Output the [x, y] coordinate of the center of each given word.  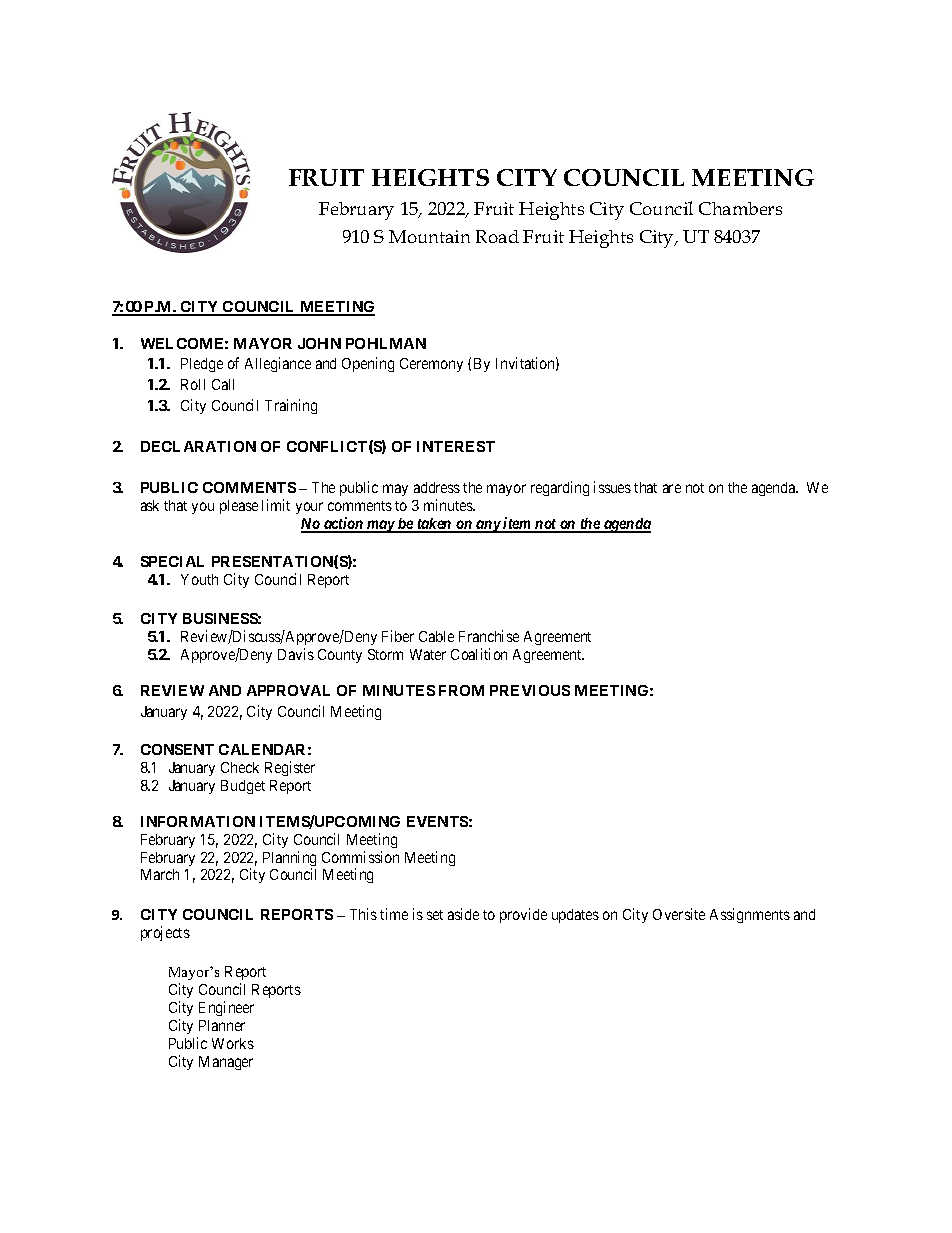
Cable [436, 636]
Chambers [740, 208]
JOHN [319, 343]
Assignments [750, 915]
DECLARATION [198, 446]
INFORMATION [198, 821]
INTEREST [456, 446]
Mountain [429, 236]
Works [233, 1043]
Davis [296, 654]
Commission [360, 857]
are [672, 488]
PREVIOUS [530, 690]
